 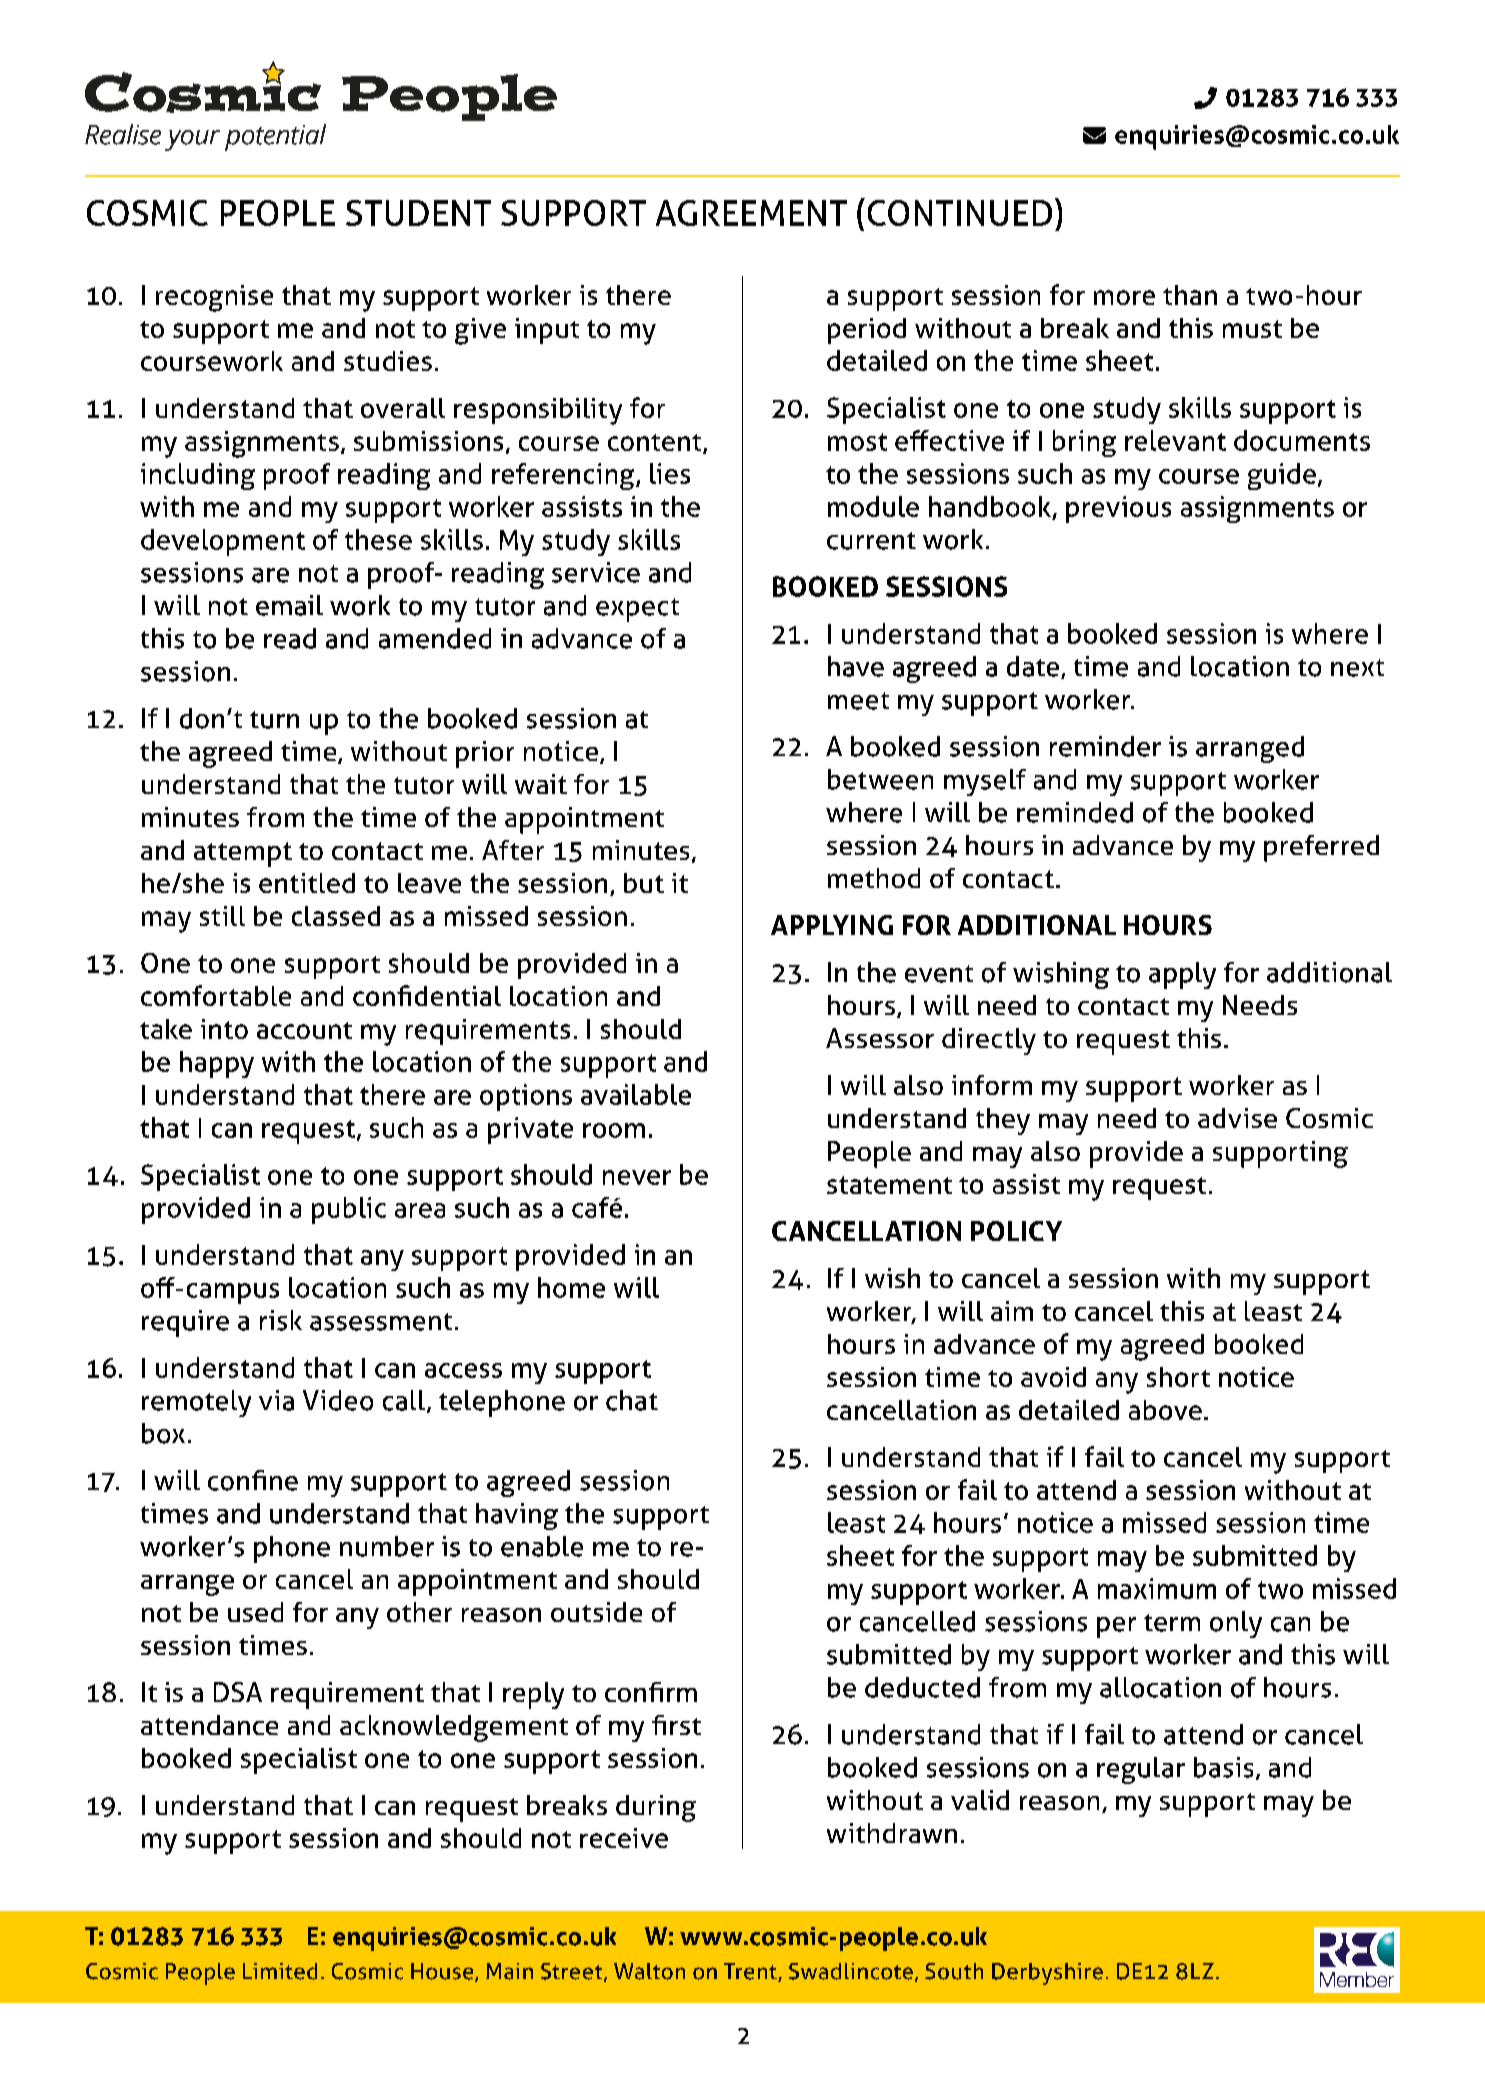 What do you see at coordinates (1047, 1974) in the screenshot?
I see `Derbyshire` at bounding box center [1047, 1974].
